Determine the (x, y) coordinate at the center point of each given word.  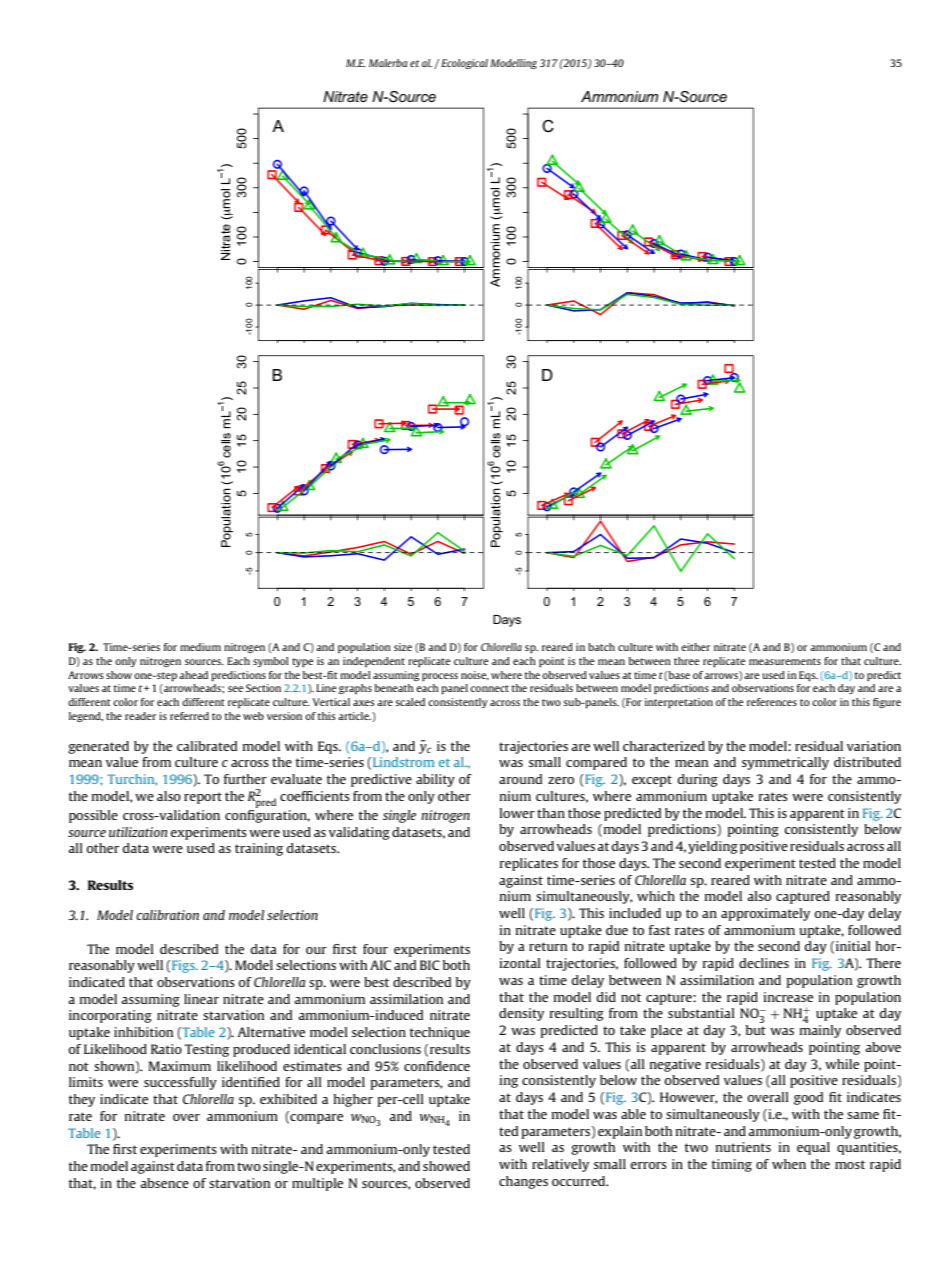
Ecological (464, 64)
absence (164, 1183)
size (403, 647)
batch (601, 647)
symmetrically (785, 763)
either (695, 647)
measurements (785, 661)
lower (517, 813)
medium (200, 647)
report (203, 798)
